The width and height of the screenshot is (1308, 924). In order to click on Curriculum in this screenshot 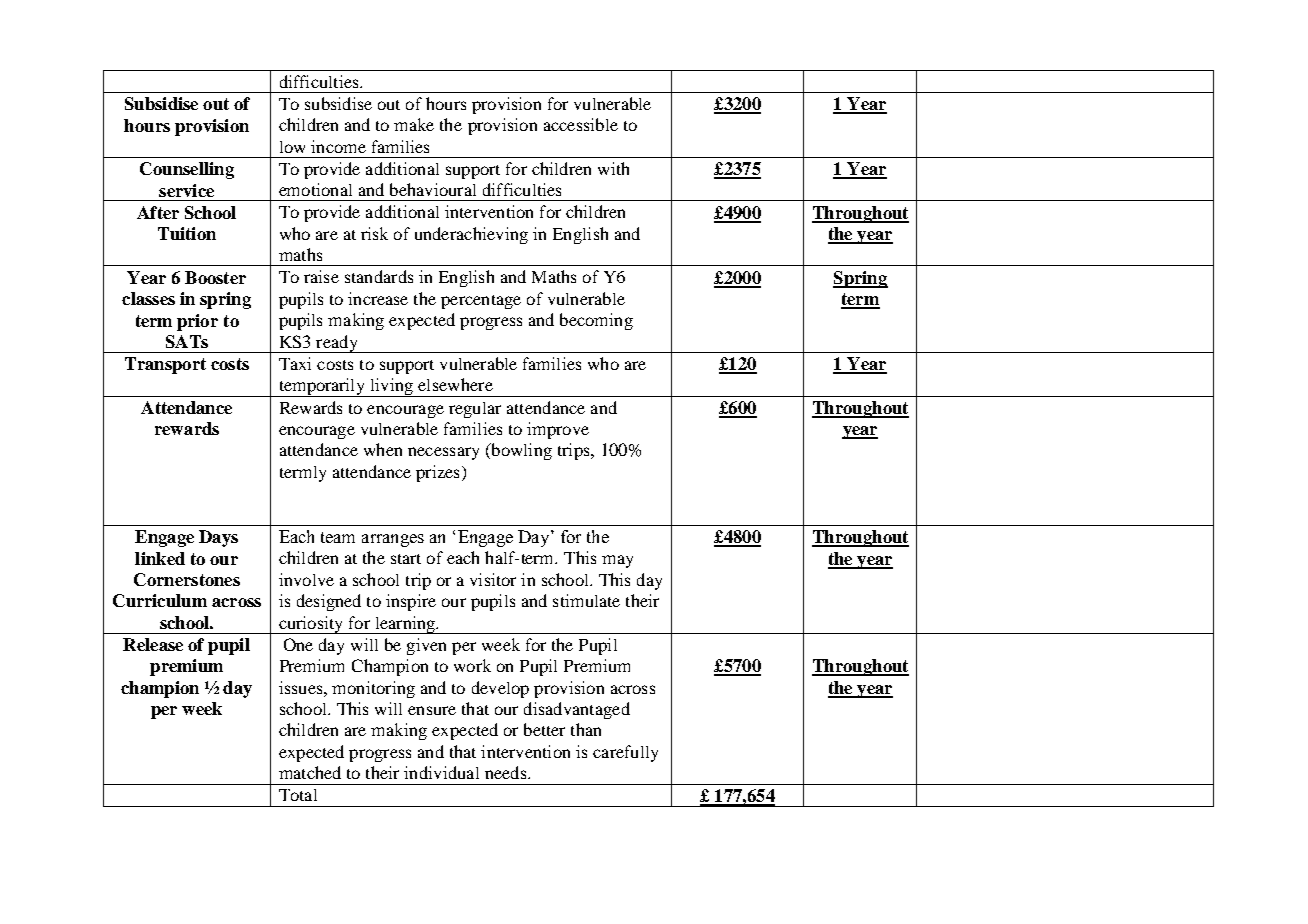, I will do `click(160, 600)`.
